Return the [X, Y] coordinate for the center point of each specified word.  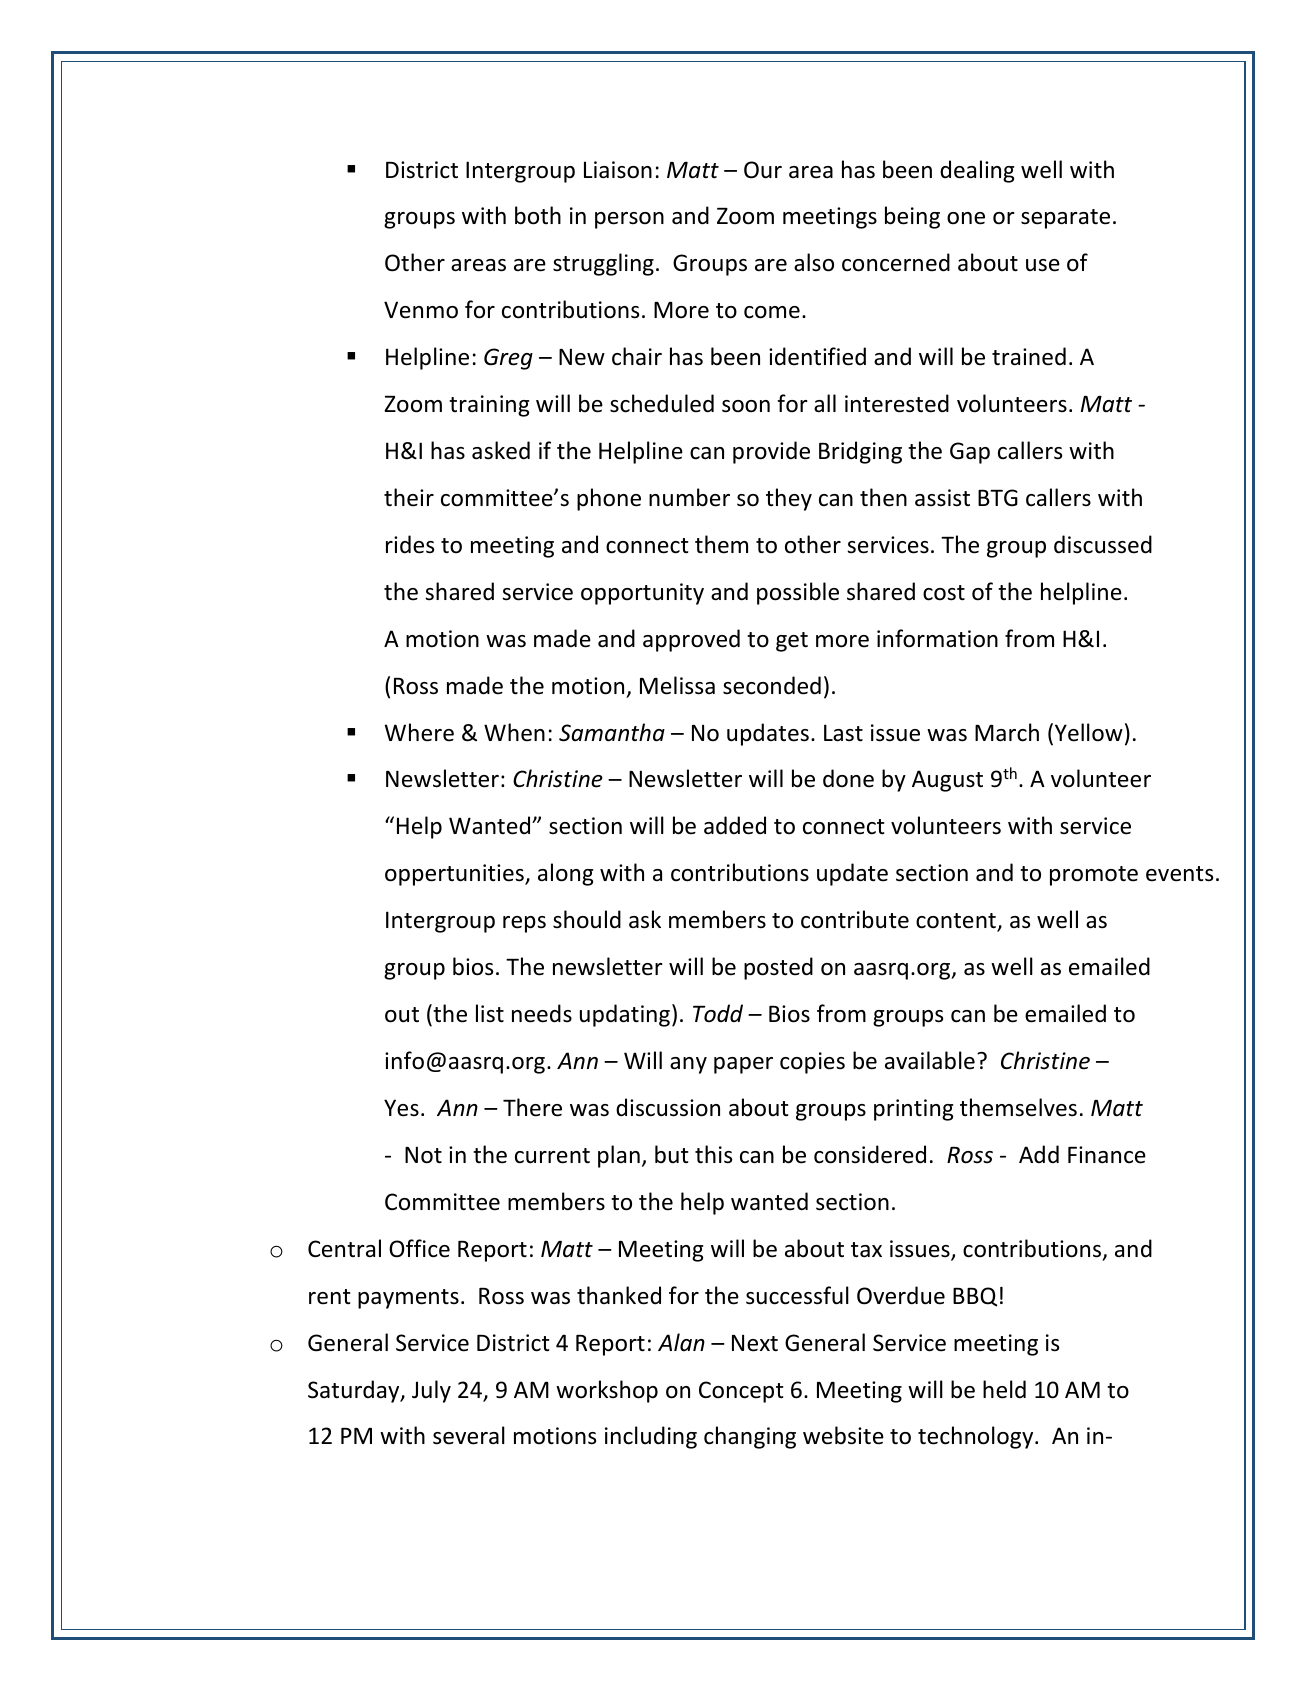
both [538, 215]
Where [419, 732]
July [431, 1391]
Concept [741, 1392]
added [735, 825]
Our [763, 170]
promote [1094, 876]
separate [1065, 219]
